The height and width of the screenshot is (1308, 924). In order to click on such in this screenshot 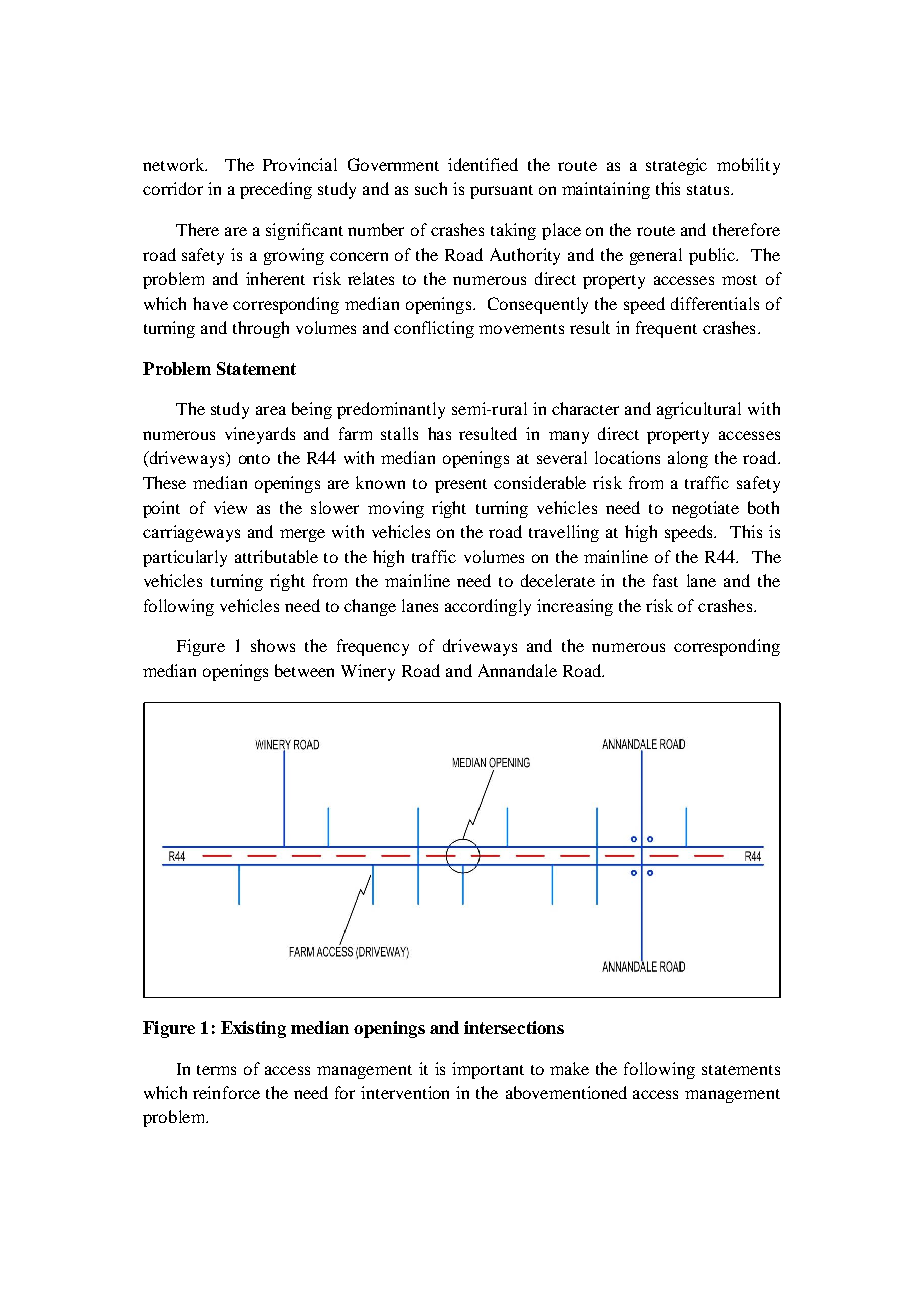, I will do `click(431, 188)`.
